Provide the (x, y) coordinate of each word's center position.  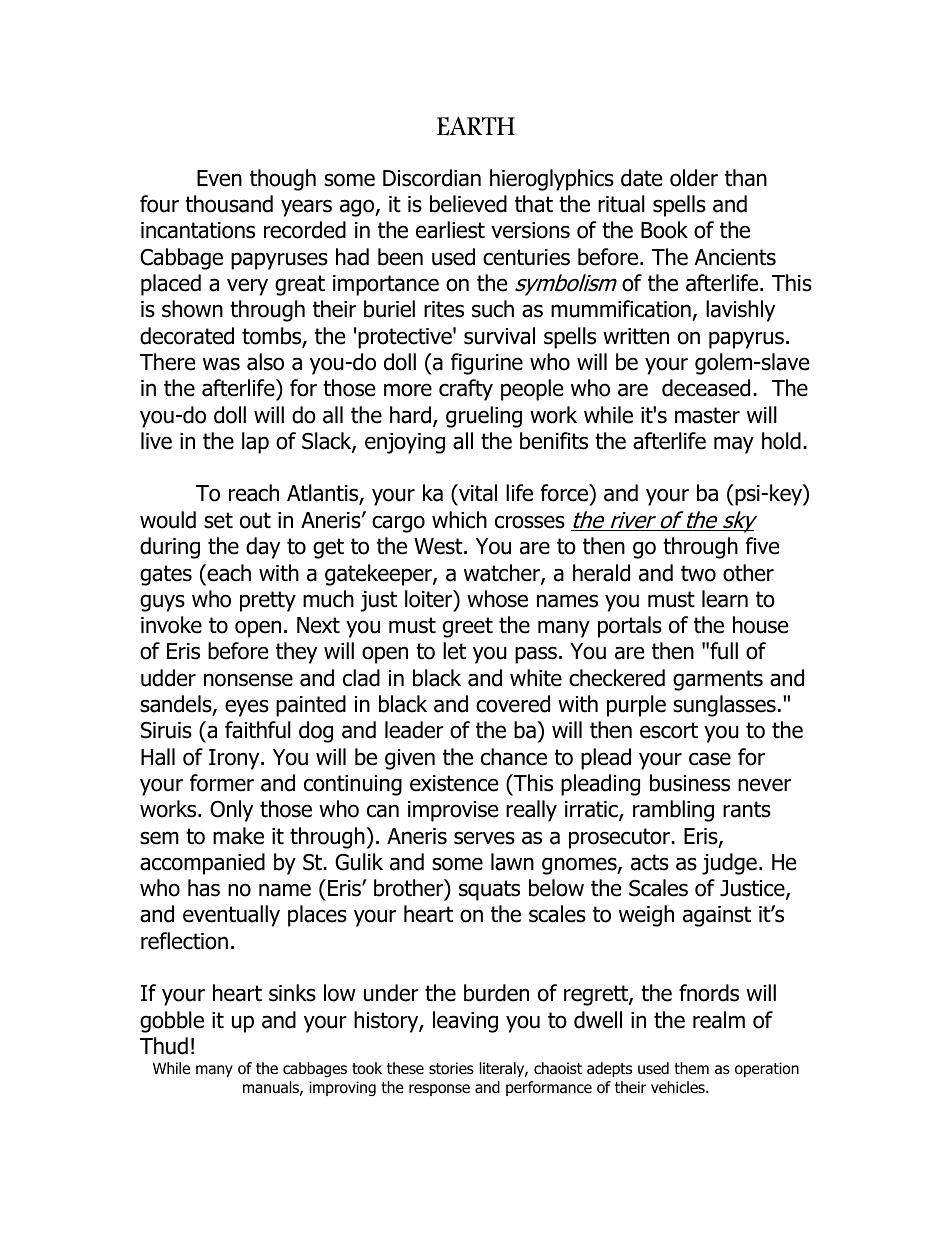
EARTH (476, 126)
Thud (164, 1046)
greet (468, 627)
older (694, 178)
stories (451, 1068)
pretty (268, 601)
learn (725, 599)
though (283, 180)
